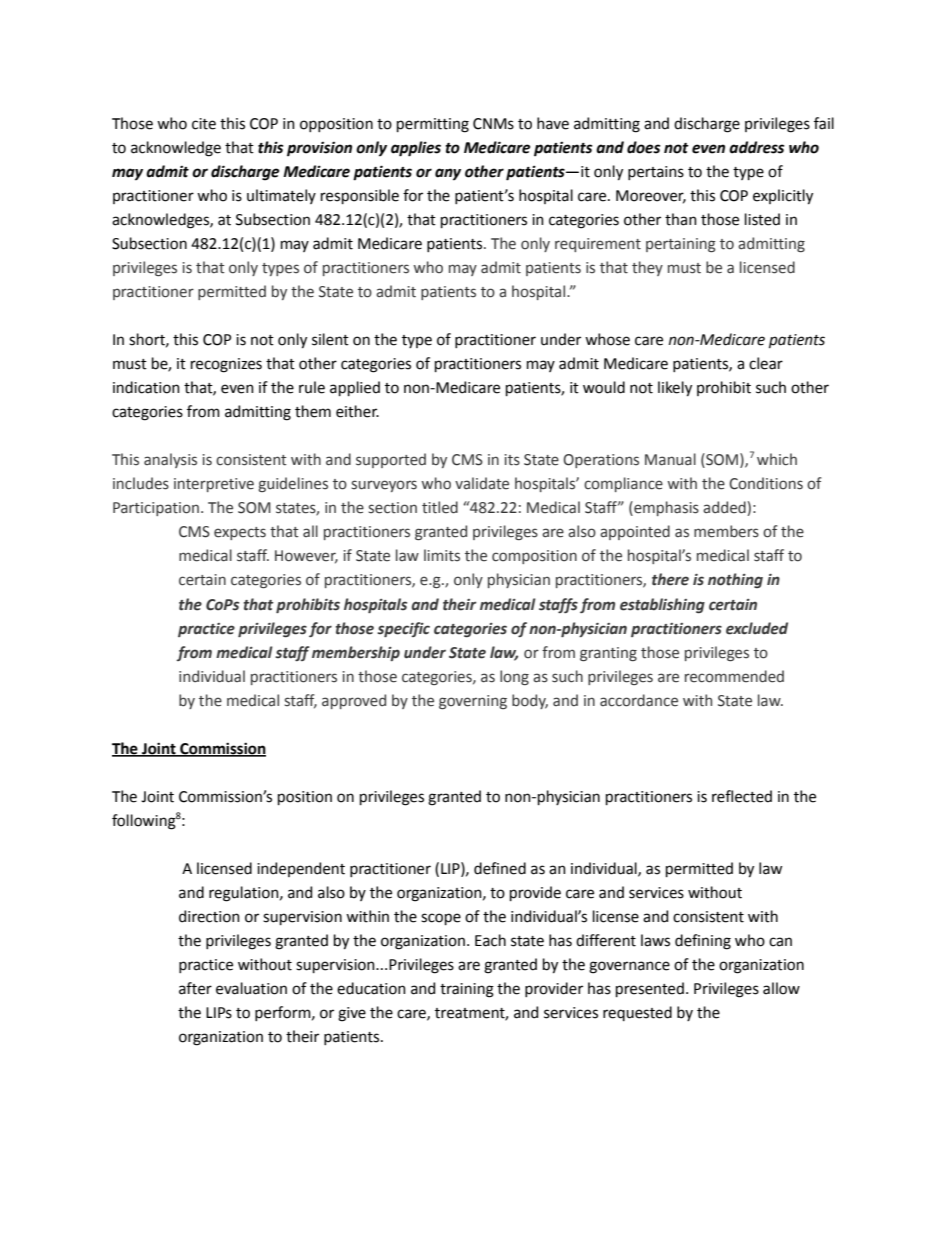 The width and height of the screenshot is (952, 1233). Describe the element at coordinates (757, 147) in the screenshot. I see `address` at that location.
